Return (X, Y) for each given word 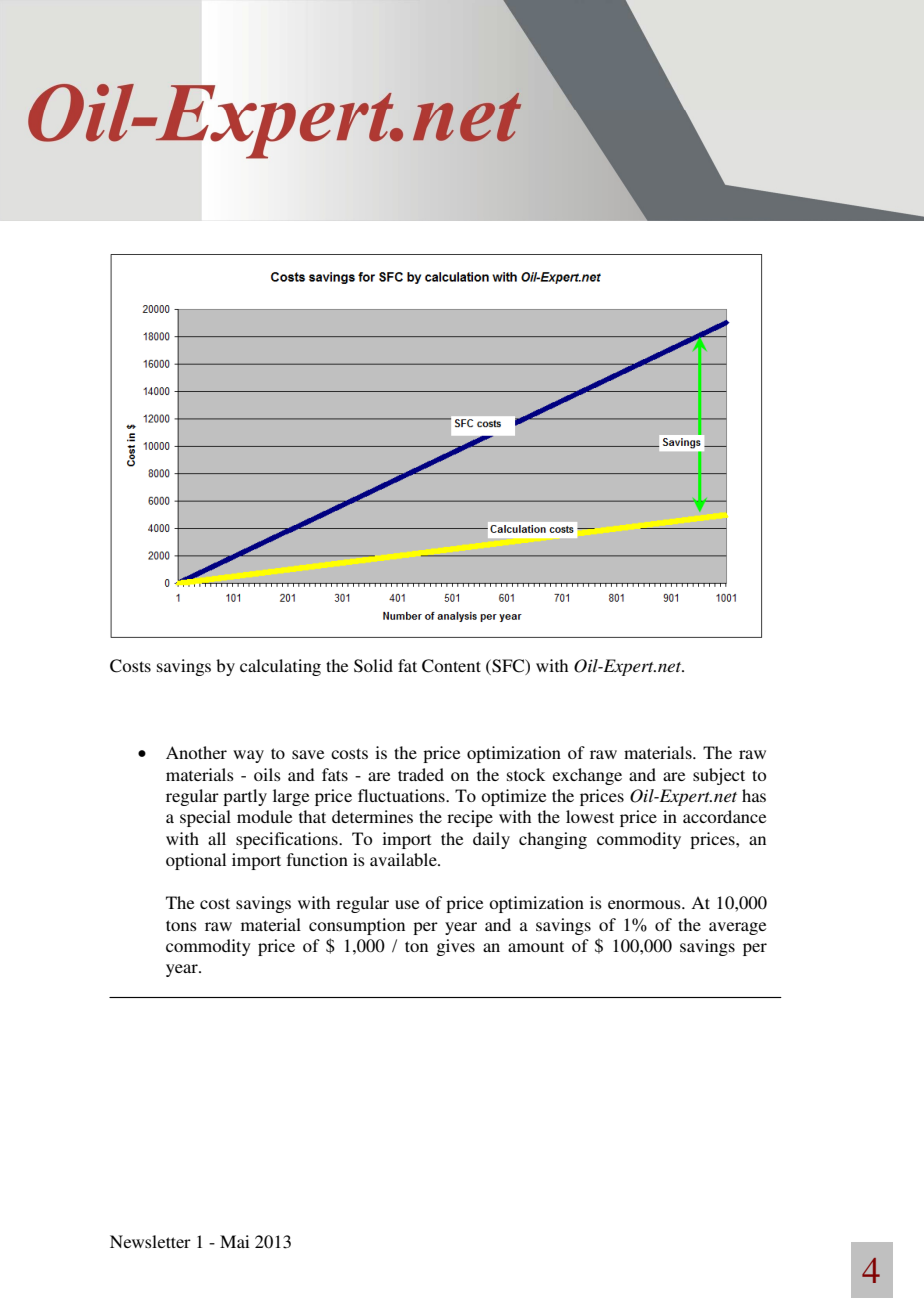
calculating (280, 667)
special (205, 818)
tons (181, 925)
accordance (724, 816)
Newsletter (150, 1241)
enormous (645, 904)
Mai (234, 1241)
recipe (470, 818)
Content (451, 666)
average (737, 928)
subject (719, 776)
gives (455, 947)
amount (536, 946)
